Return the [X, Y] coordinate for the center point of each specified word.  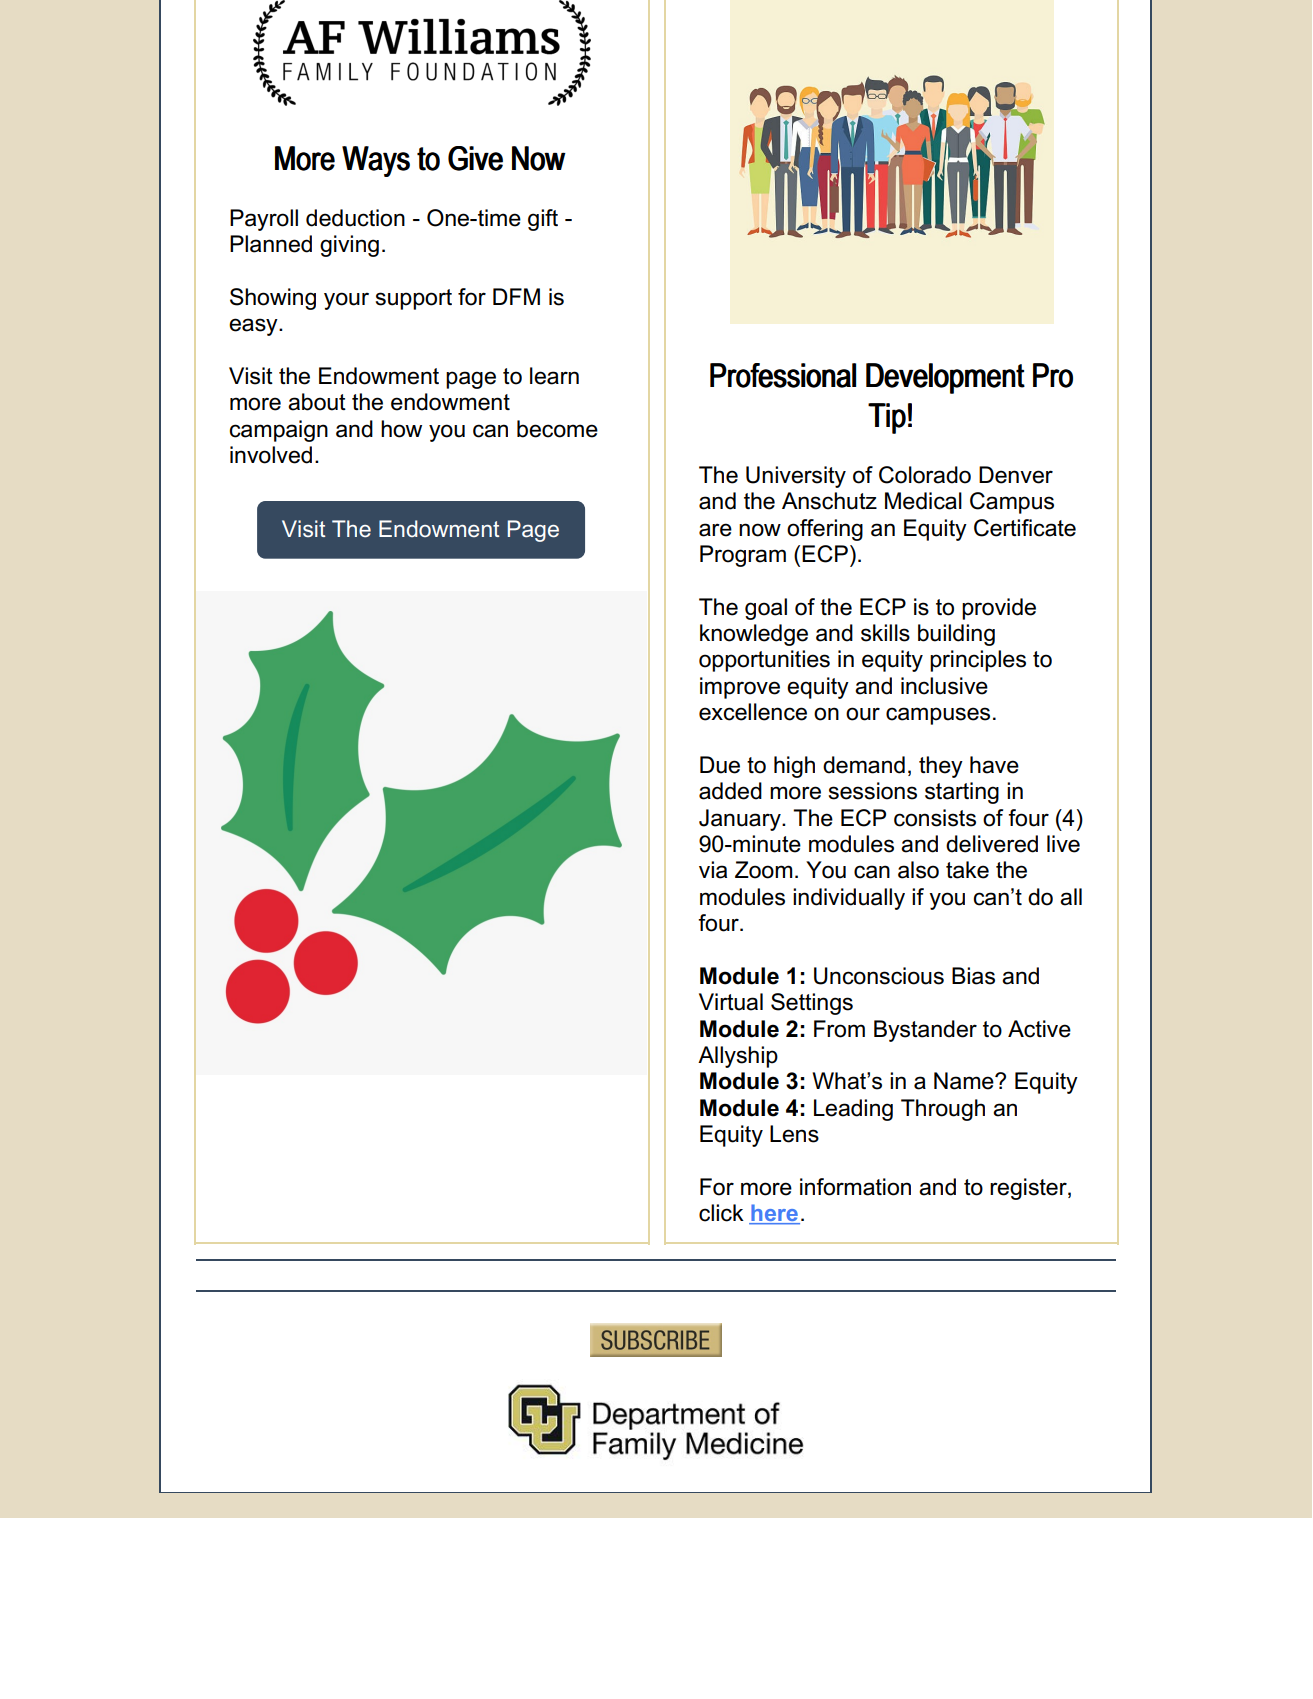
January [741, 820]
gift [543, 220]
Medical [923, 501]
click [721, 1213]
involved [271, 455]
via [713, 870]
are [715, 530]
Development [945, 378]
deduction [355, 218]
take [967, 870]
